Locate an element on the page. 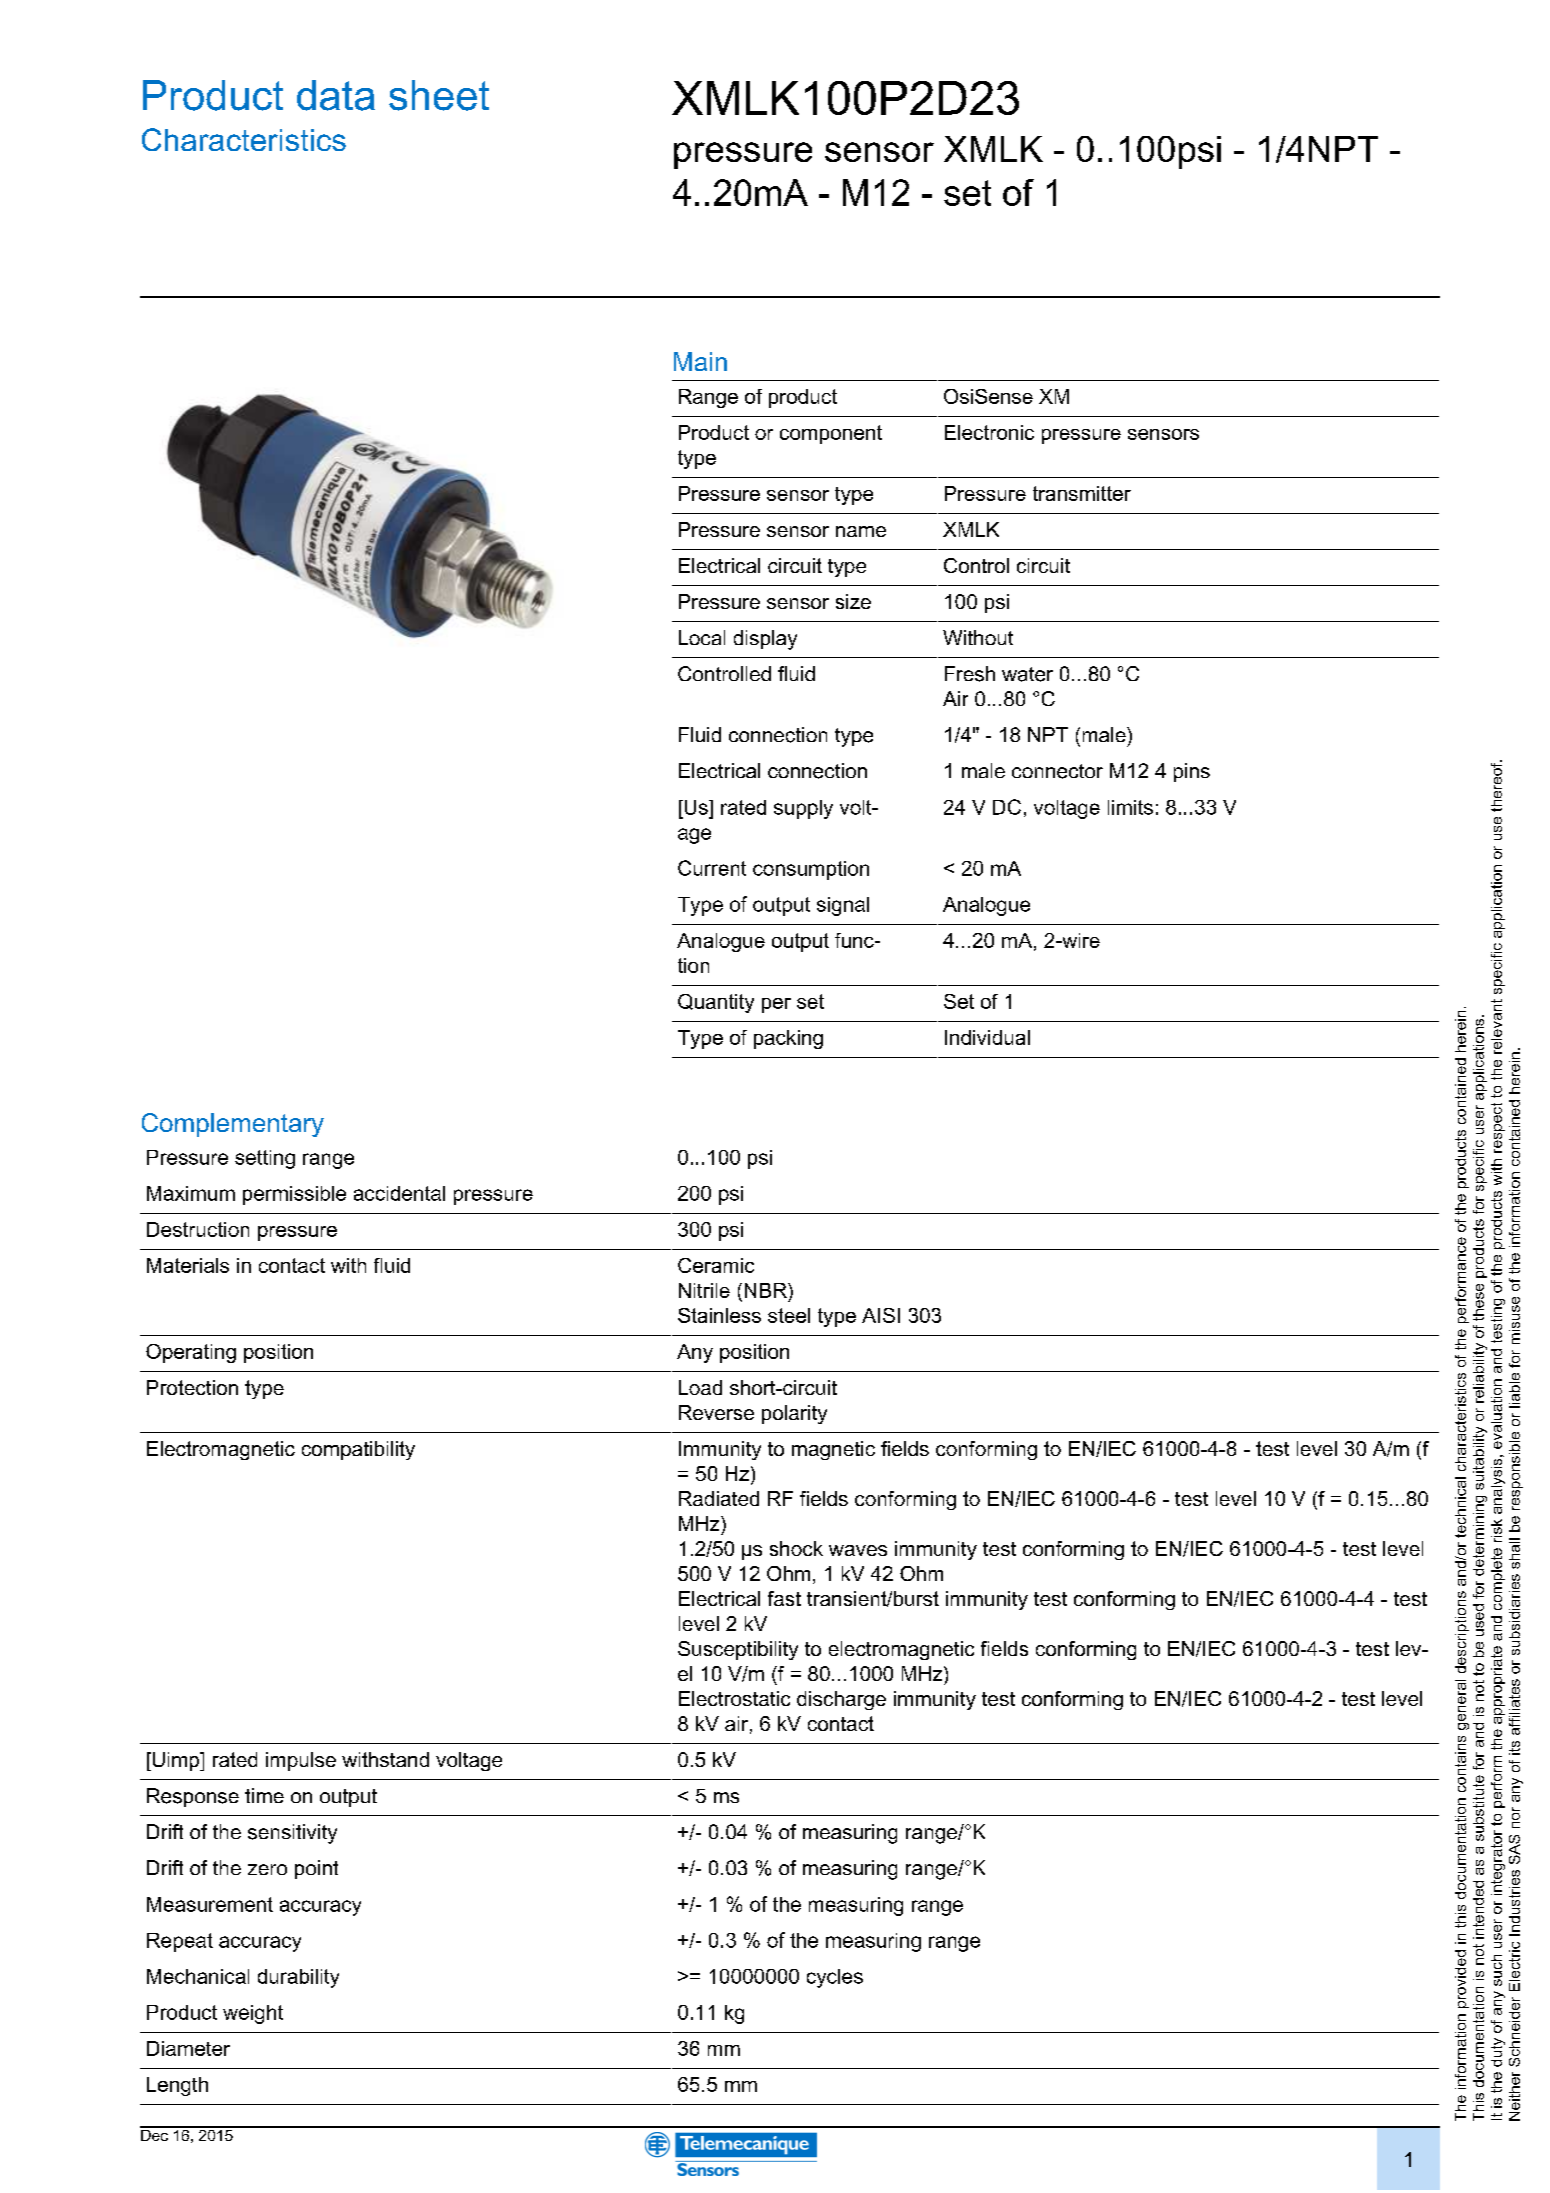 The image size is (1550, 2193). cycles is located at coordinates (835, 1978).
